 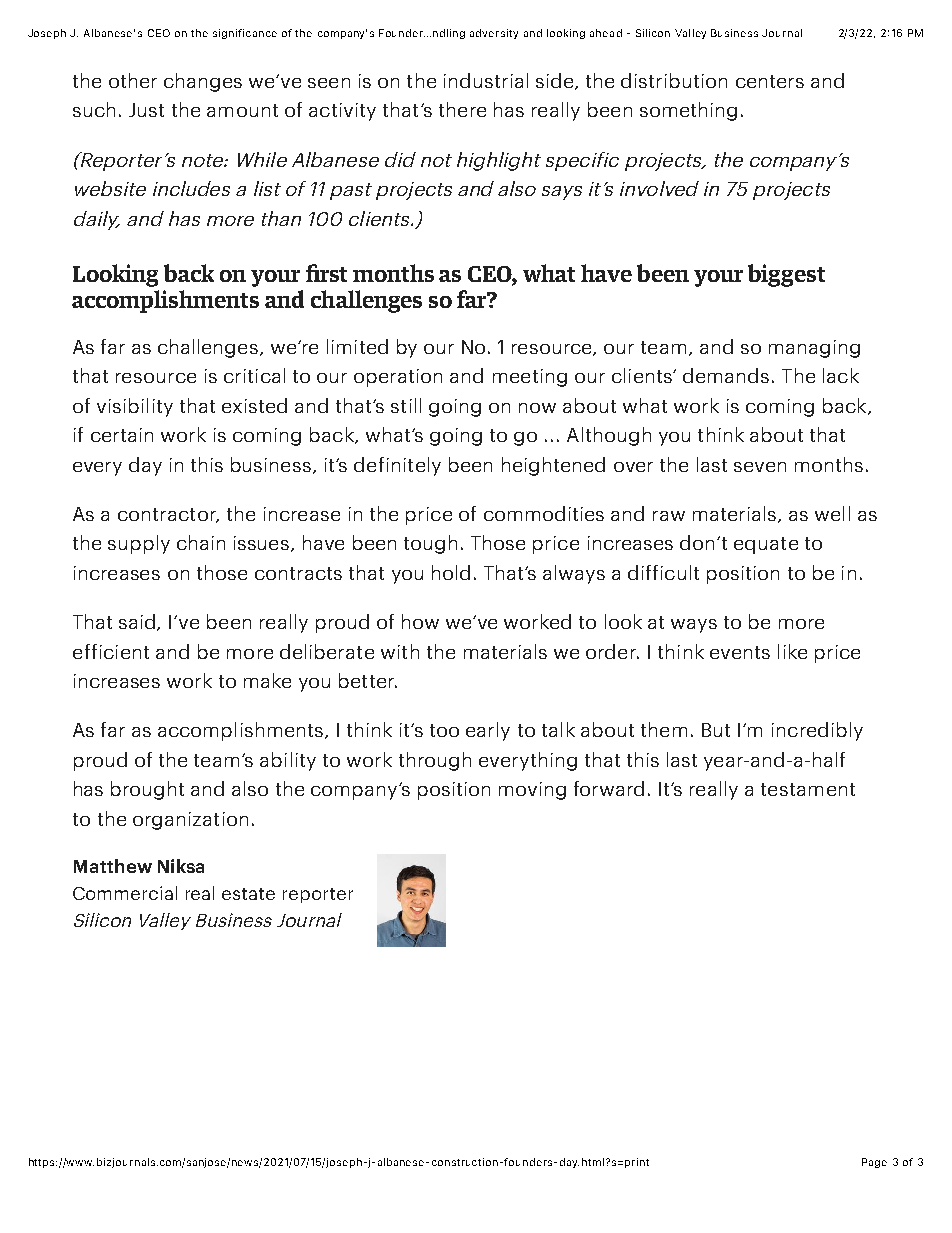 What do you see at coordinates (874, 1163) in the document?
I see `Page` at bounding box center [874, 1163].
